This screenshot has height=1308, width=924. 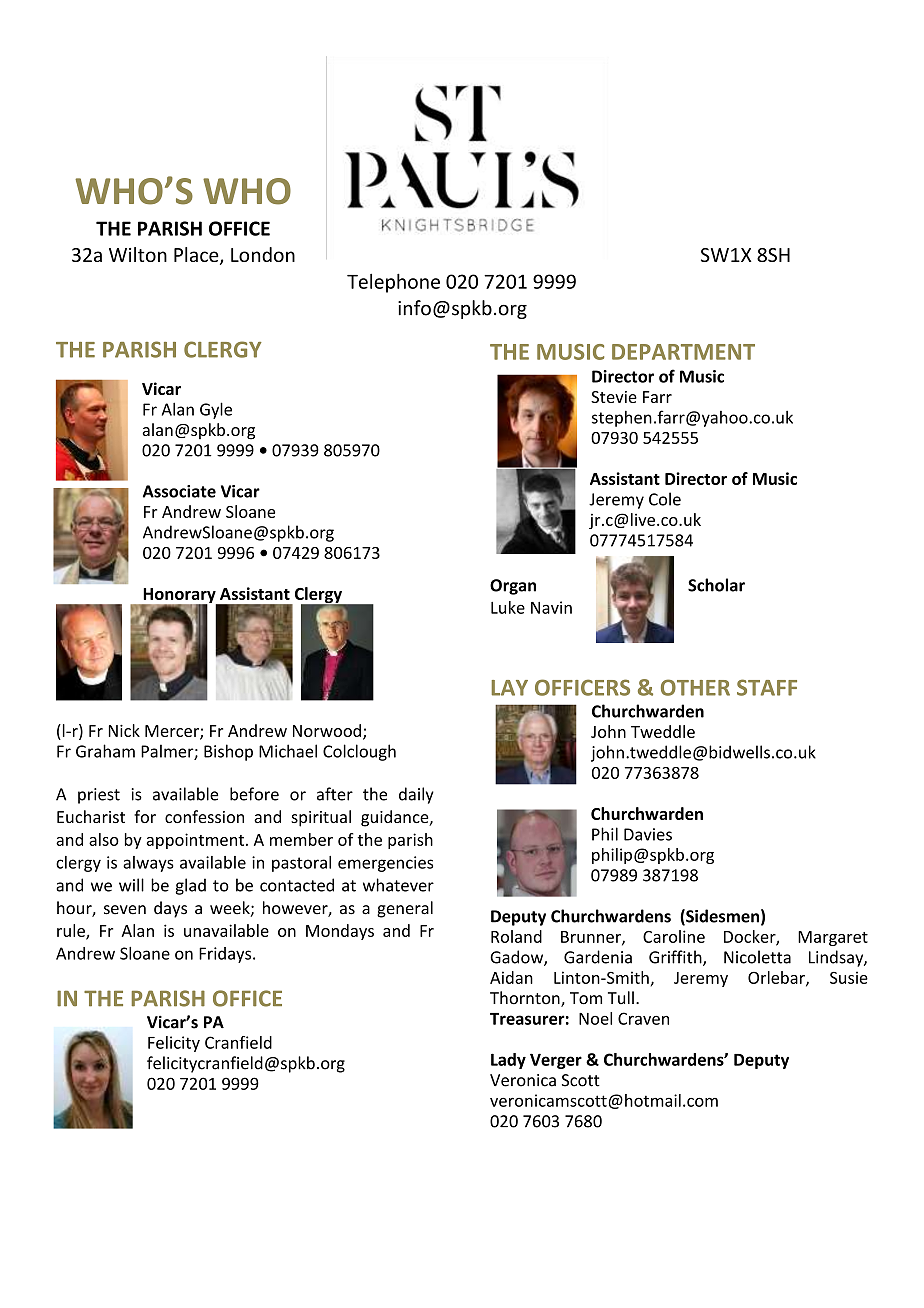 What do you see at coordinates (716, 585) in the screenshot?
I see `Scholar` at bounding box center [716, 585].
